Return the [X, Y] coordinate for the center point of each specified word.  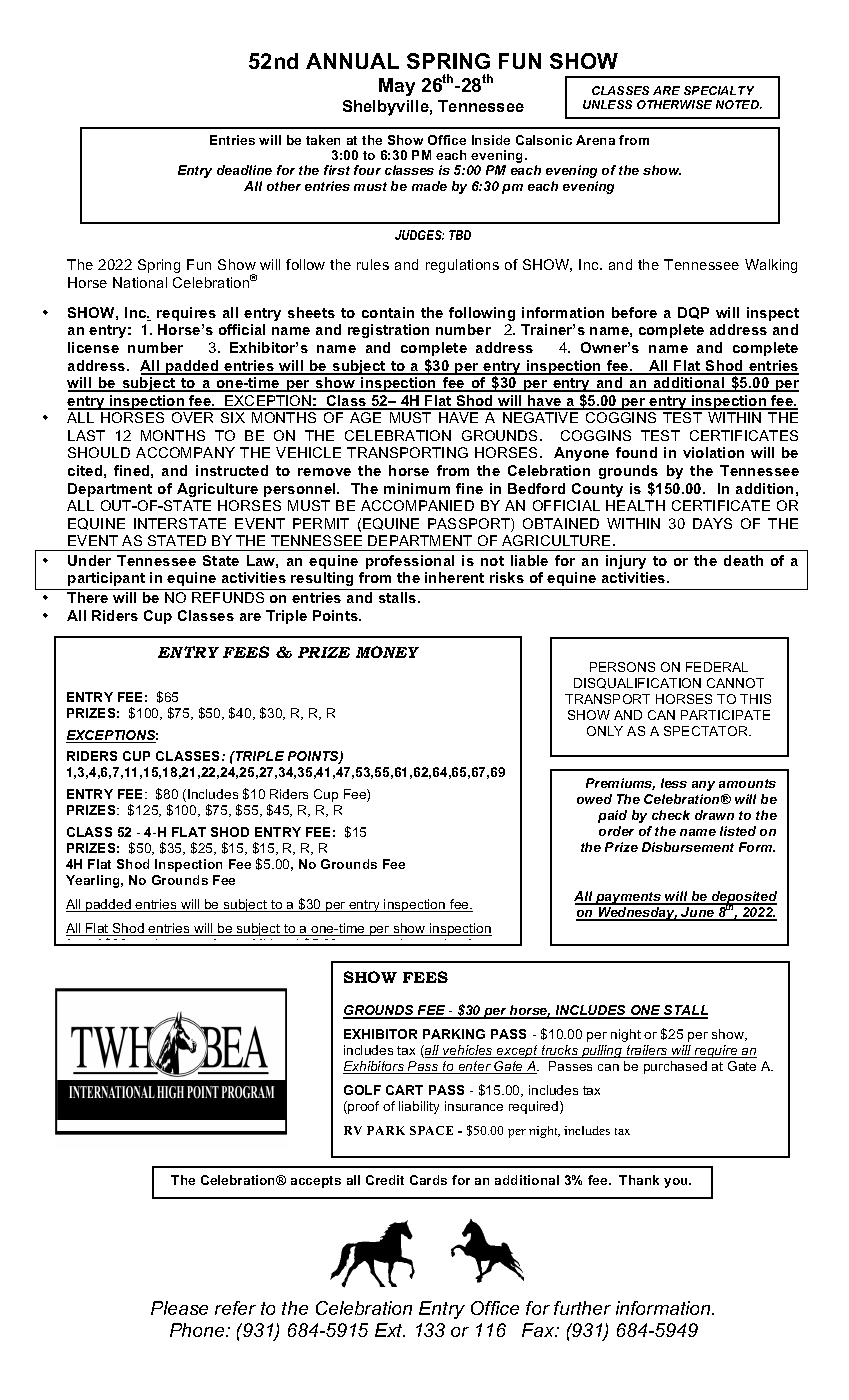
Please [179, 1308]
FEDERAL [717, 667]
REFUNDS [228, 597]
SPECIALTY [719, 90]
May [397, 87]
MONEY [387, 652]
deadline [244, 170]
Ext [390, 1330]
